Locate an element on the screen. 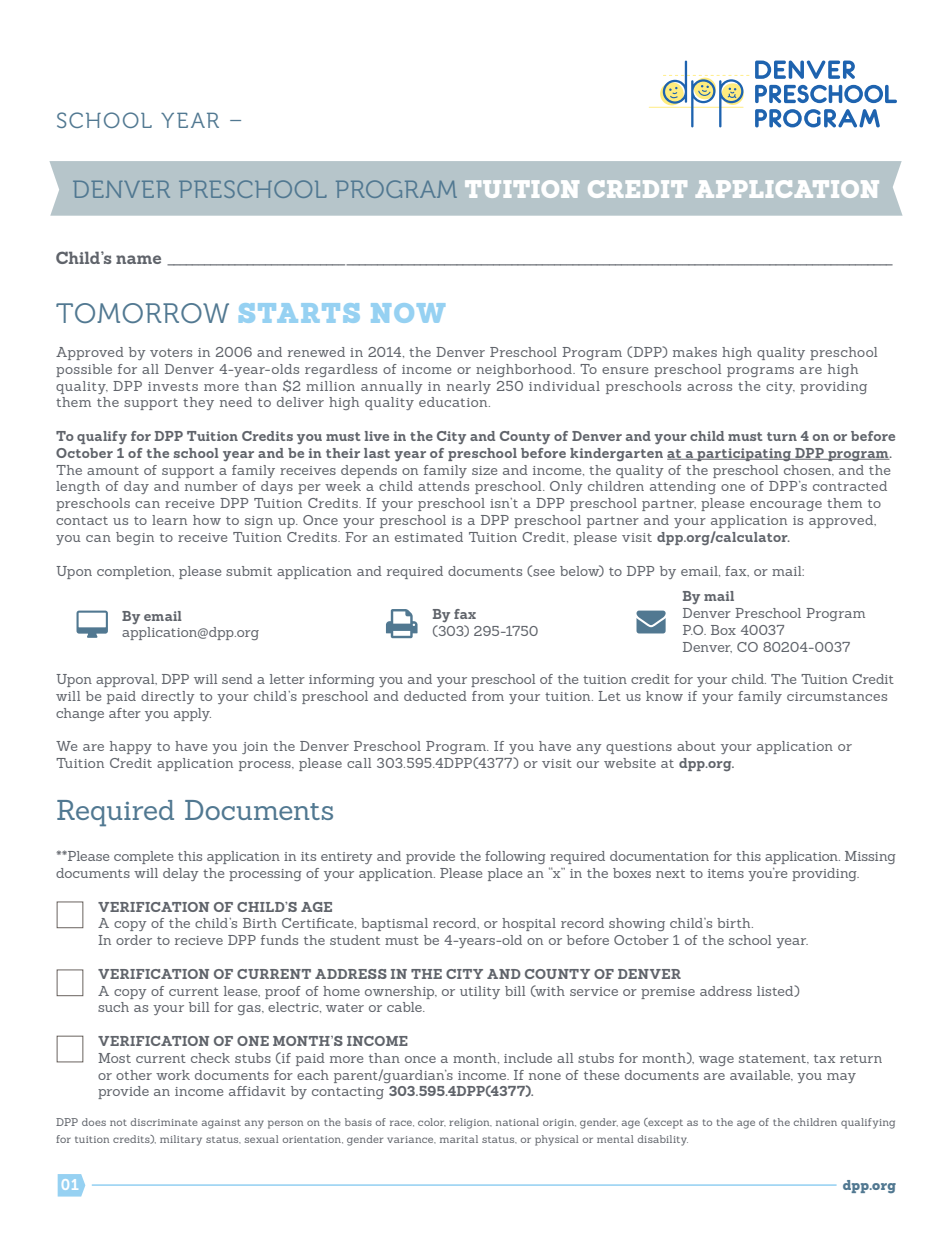  TOMORROW is located at coordinates (142, 313).
